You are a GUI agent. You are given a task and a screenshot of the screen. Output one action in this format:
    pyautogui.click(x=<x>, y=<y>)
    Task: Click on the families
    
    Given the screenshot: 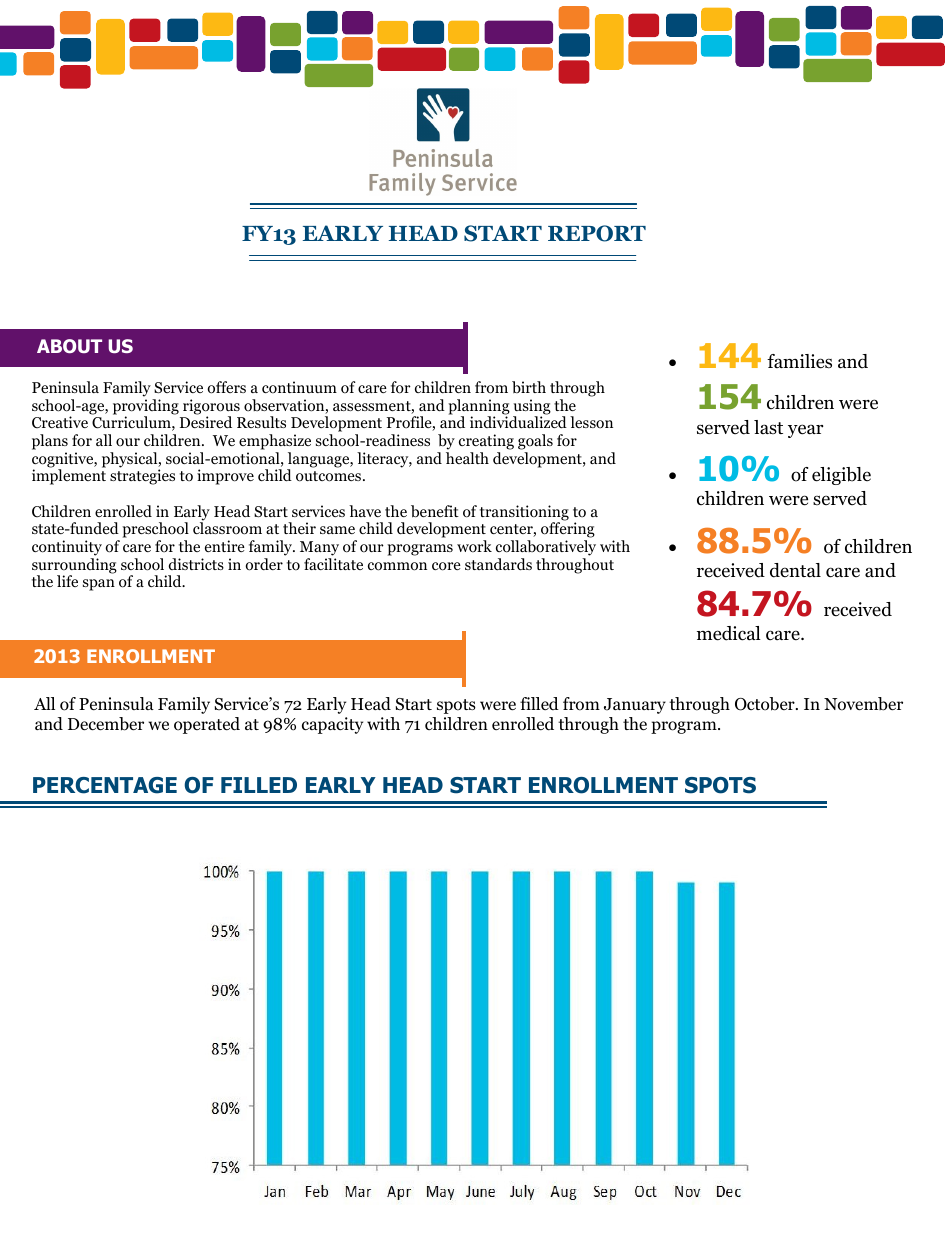 What is the action you would take?
    pyautogui.click(x=799, y=361)
